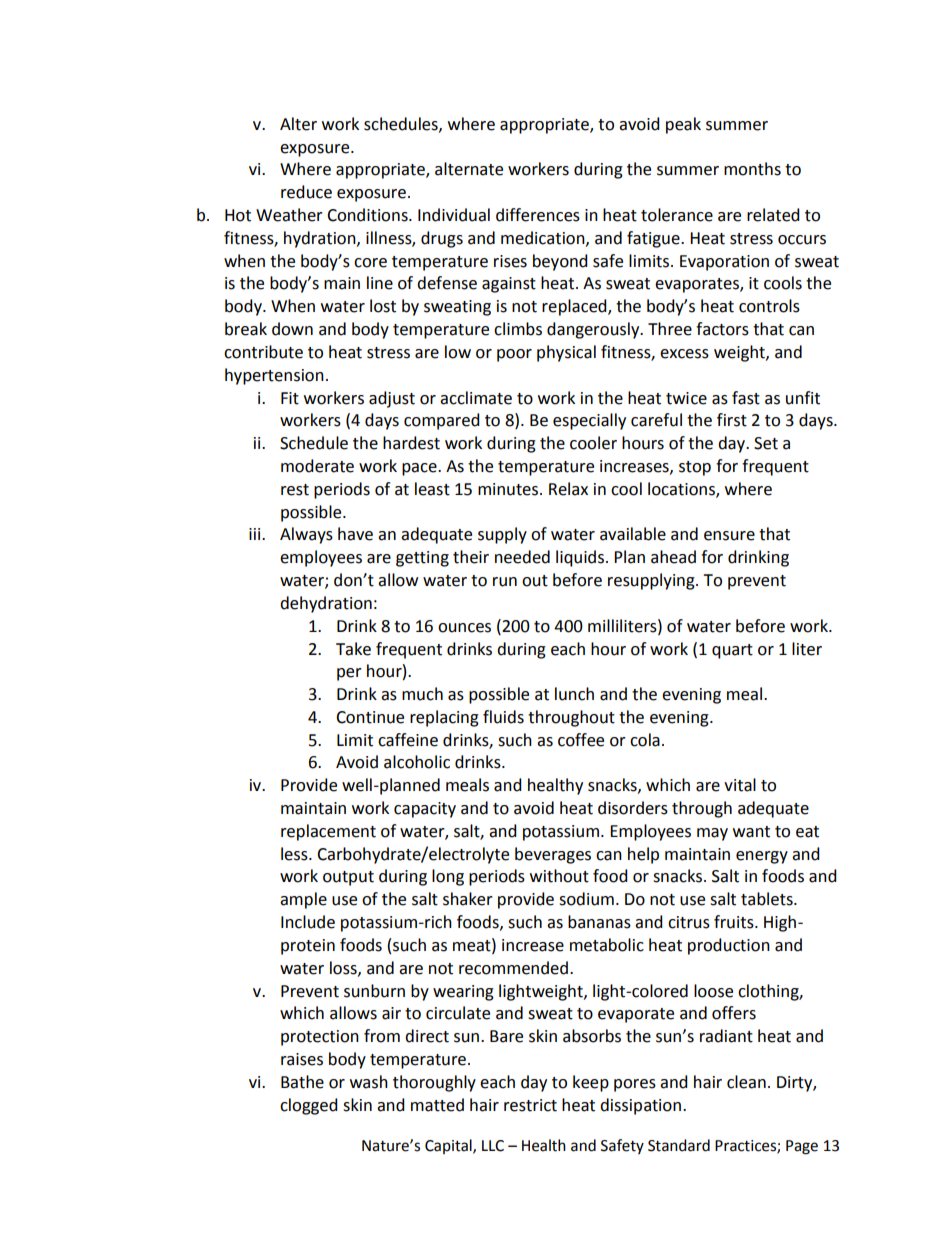  Describe the element at coordinates (308, 922) in the document. I see `Include` at that location.
